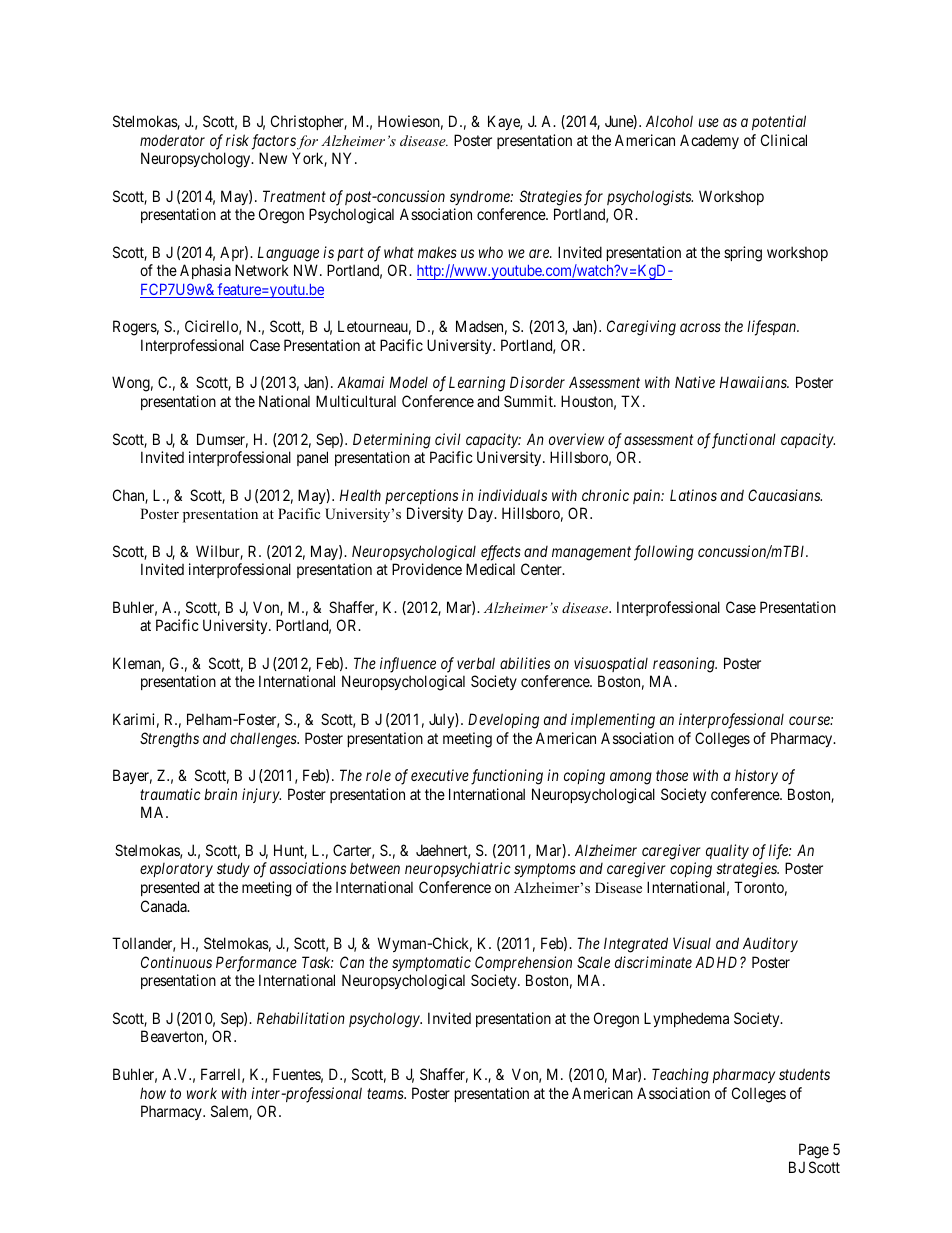  Describe the element at coordinates (264, 740) in the page. I see `challenges` at that location.
